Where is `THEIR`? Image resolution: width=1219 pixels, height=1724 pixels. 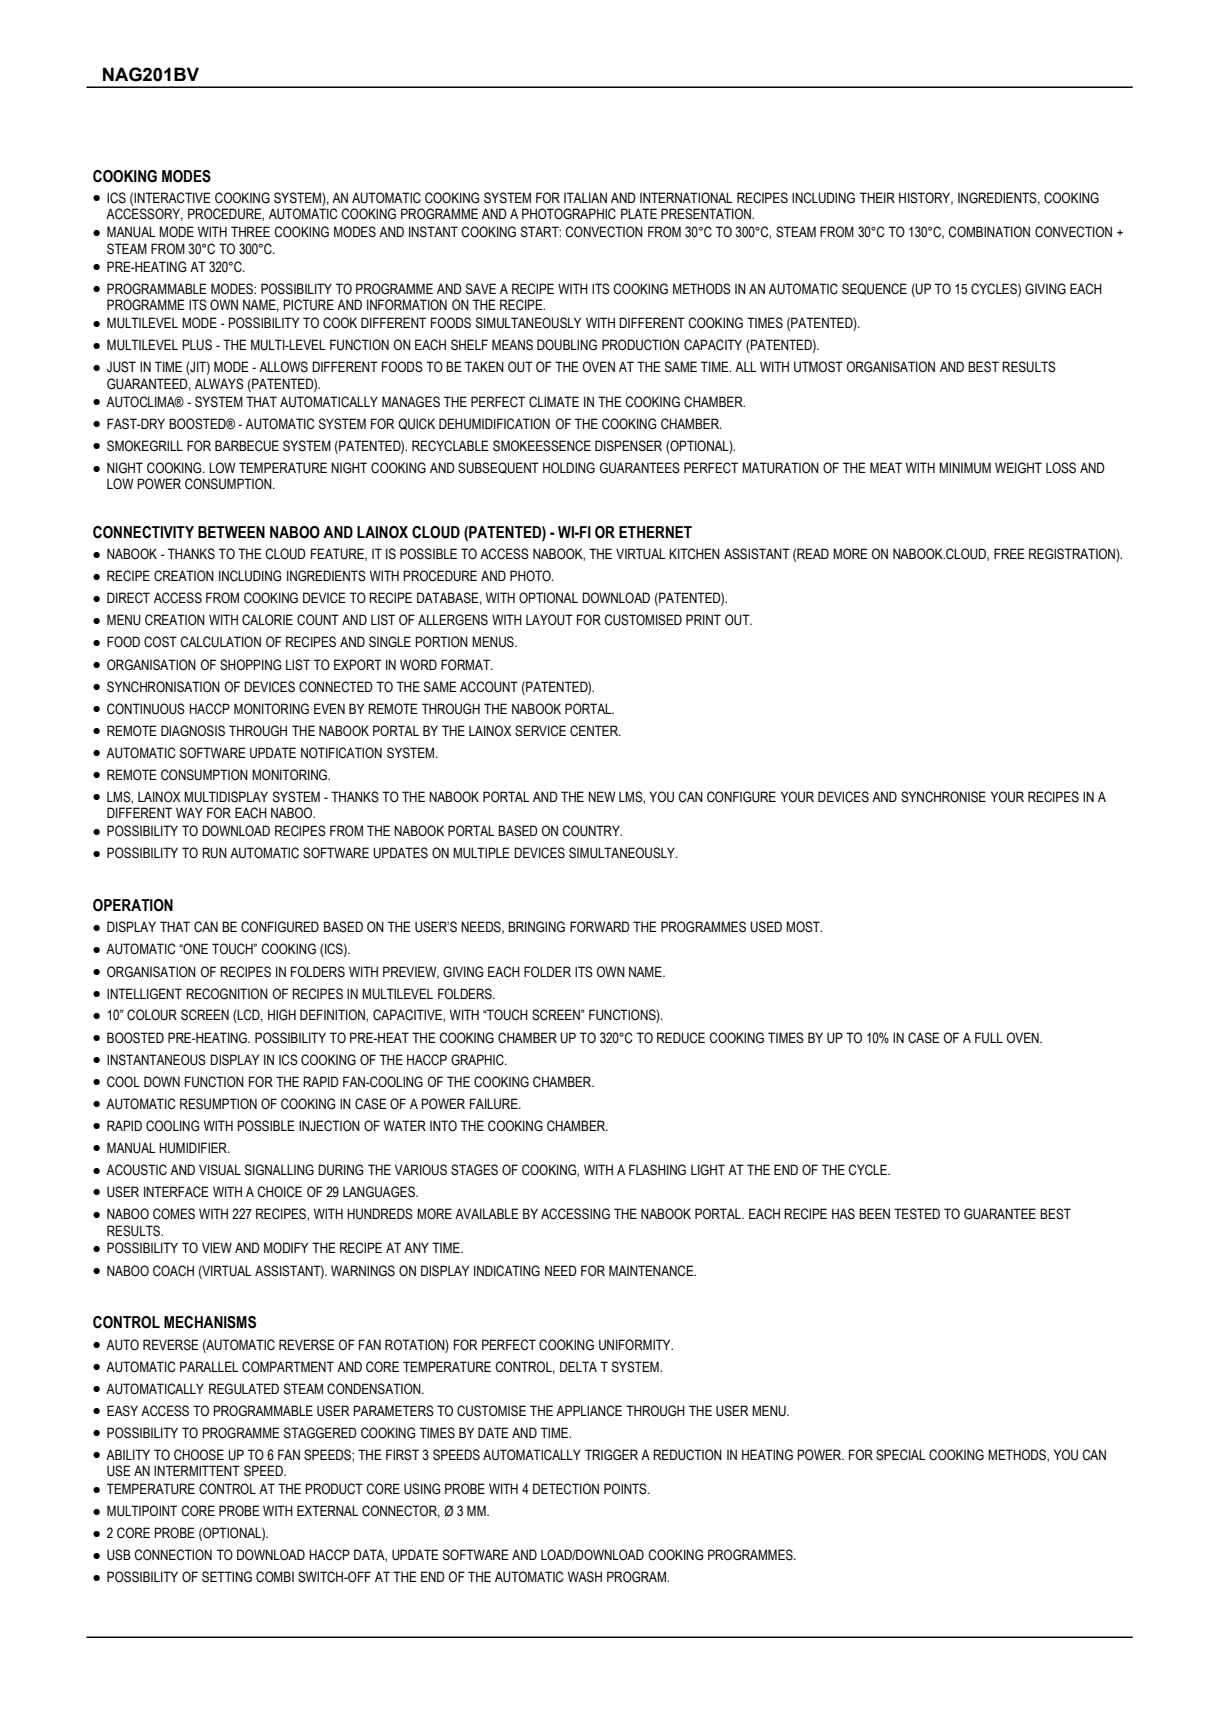 THEIR is located at coordinates (877, 197).
